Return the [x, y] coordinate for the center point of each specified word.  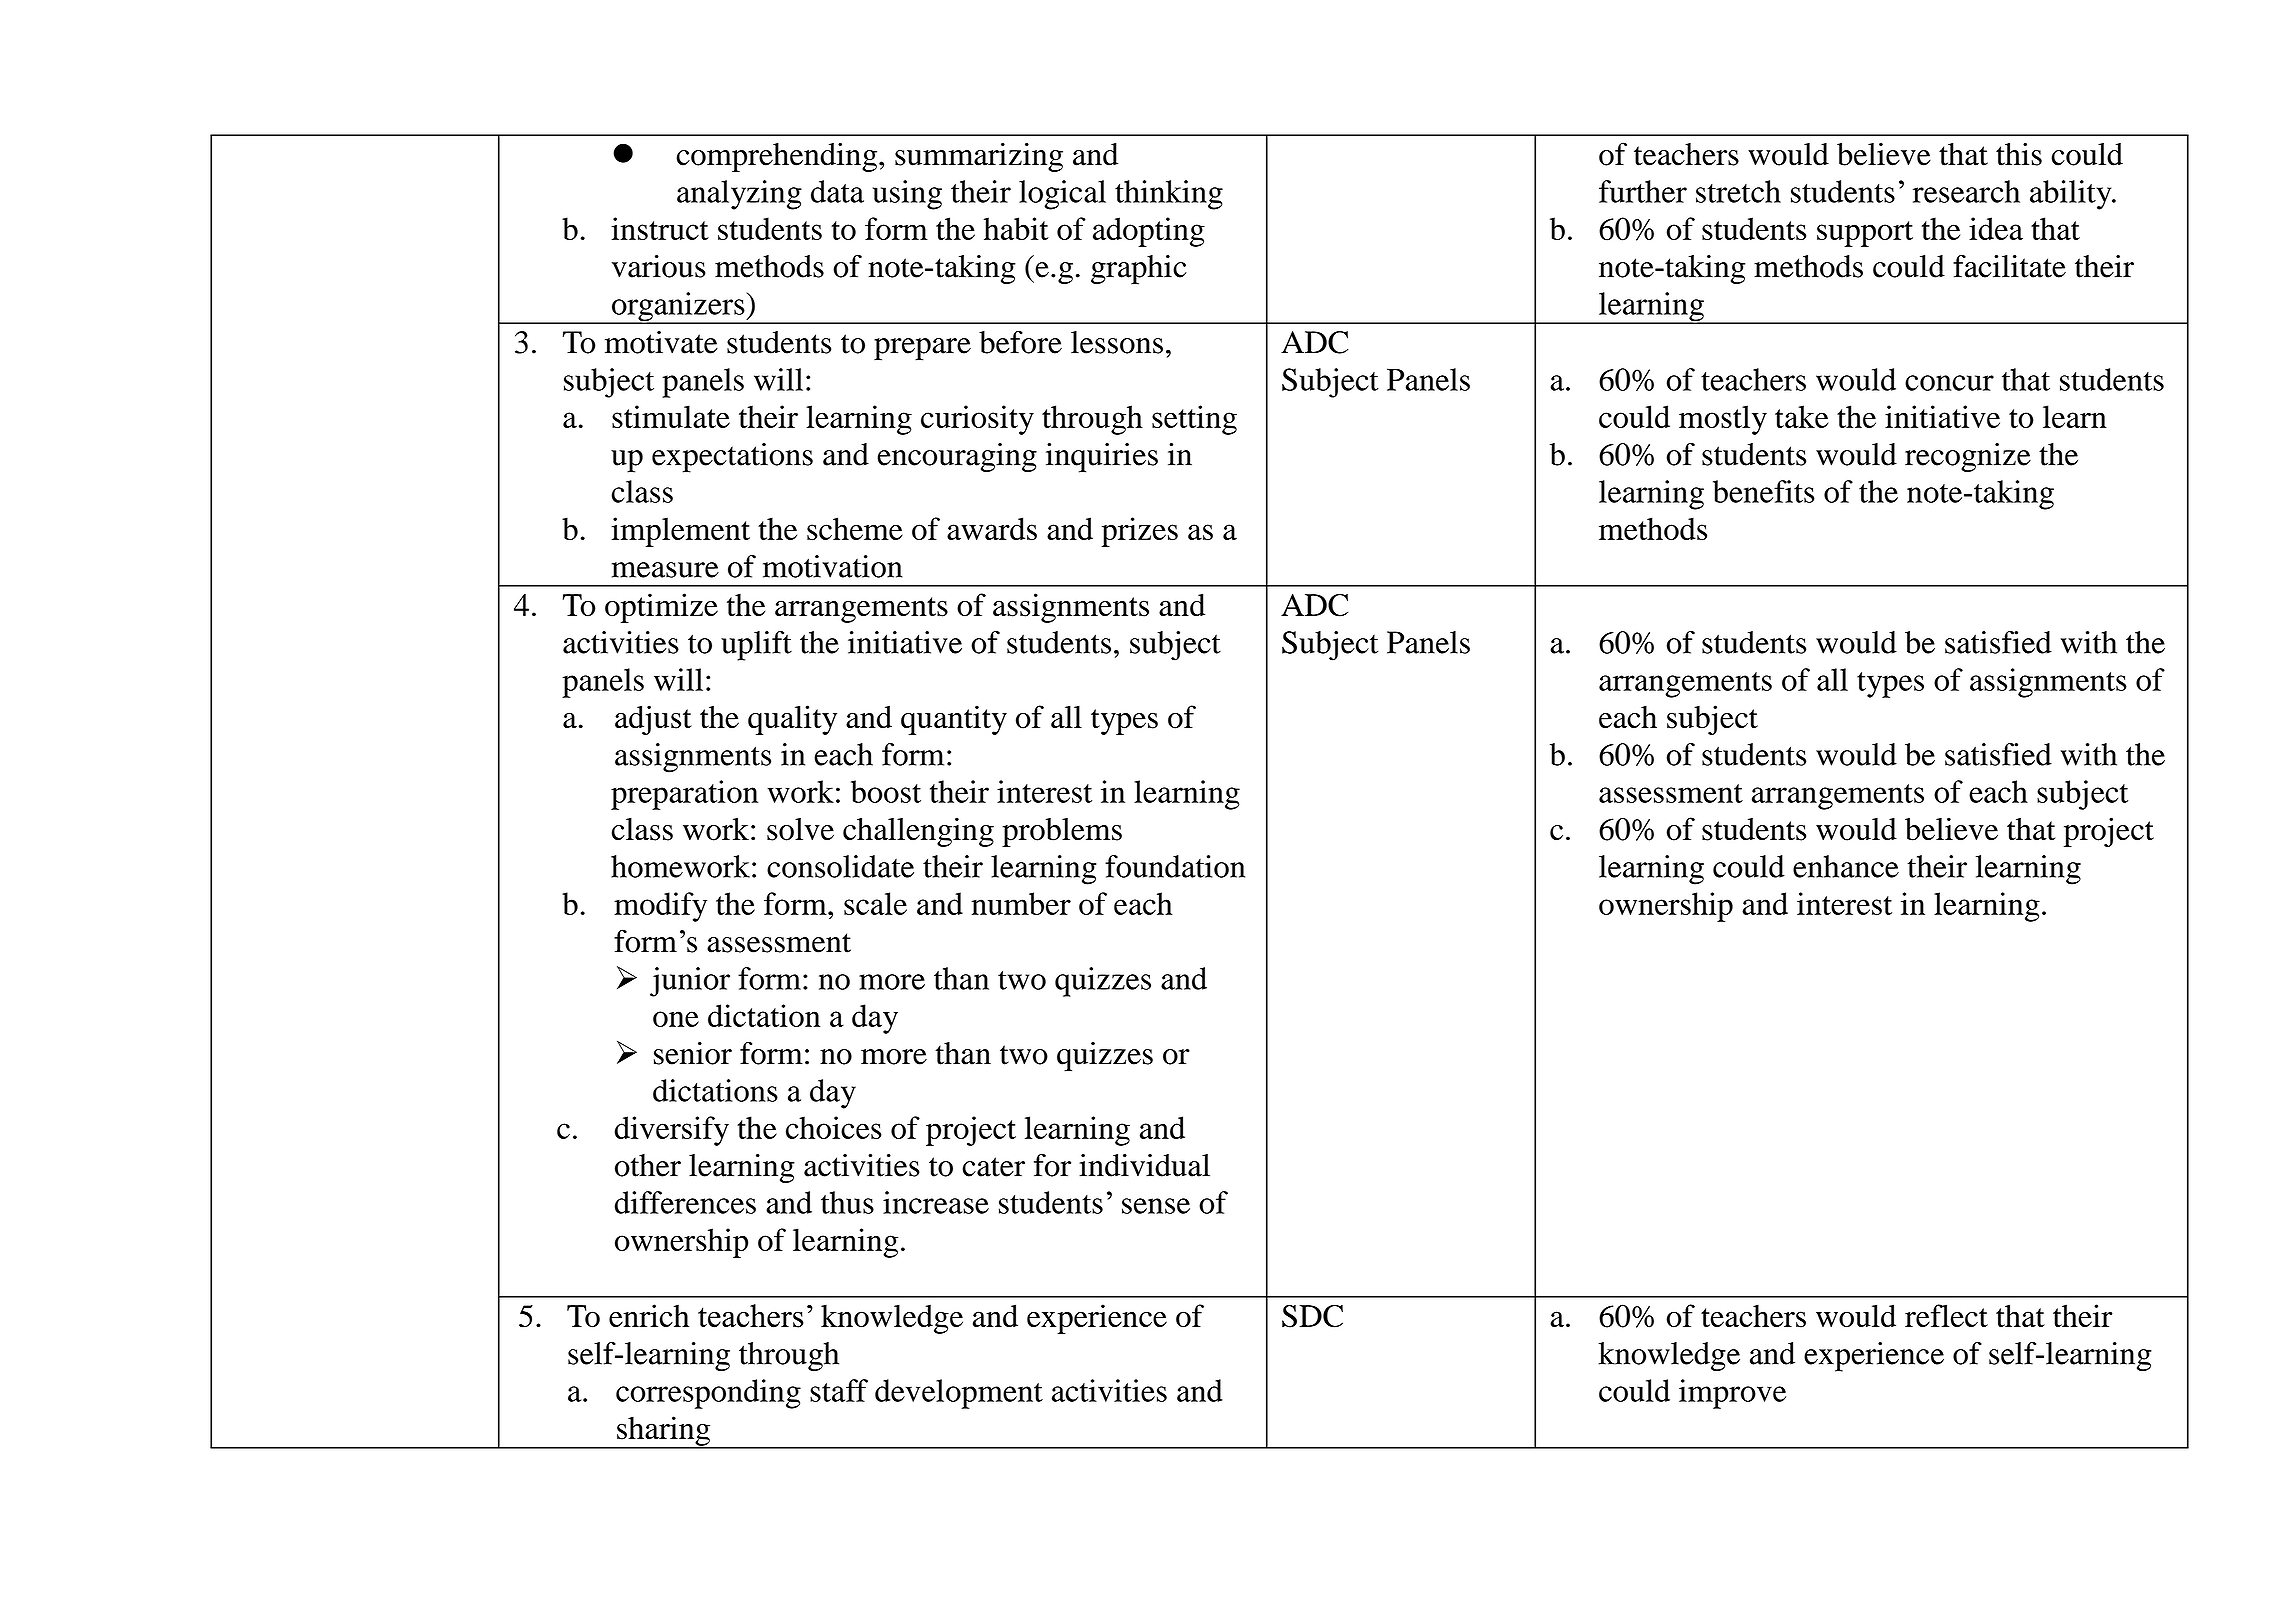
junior [690, 982]
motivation [832, 566]
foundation [1175, 866]
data [837, 191]
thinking [1169, 195]
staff [839, 1390]
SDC [1312, 1316]
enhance [1846, 866]
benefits [1764, 491]
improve [1732, 1394]
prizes [1139, 532]
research [1966, 191]
